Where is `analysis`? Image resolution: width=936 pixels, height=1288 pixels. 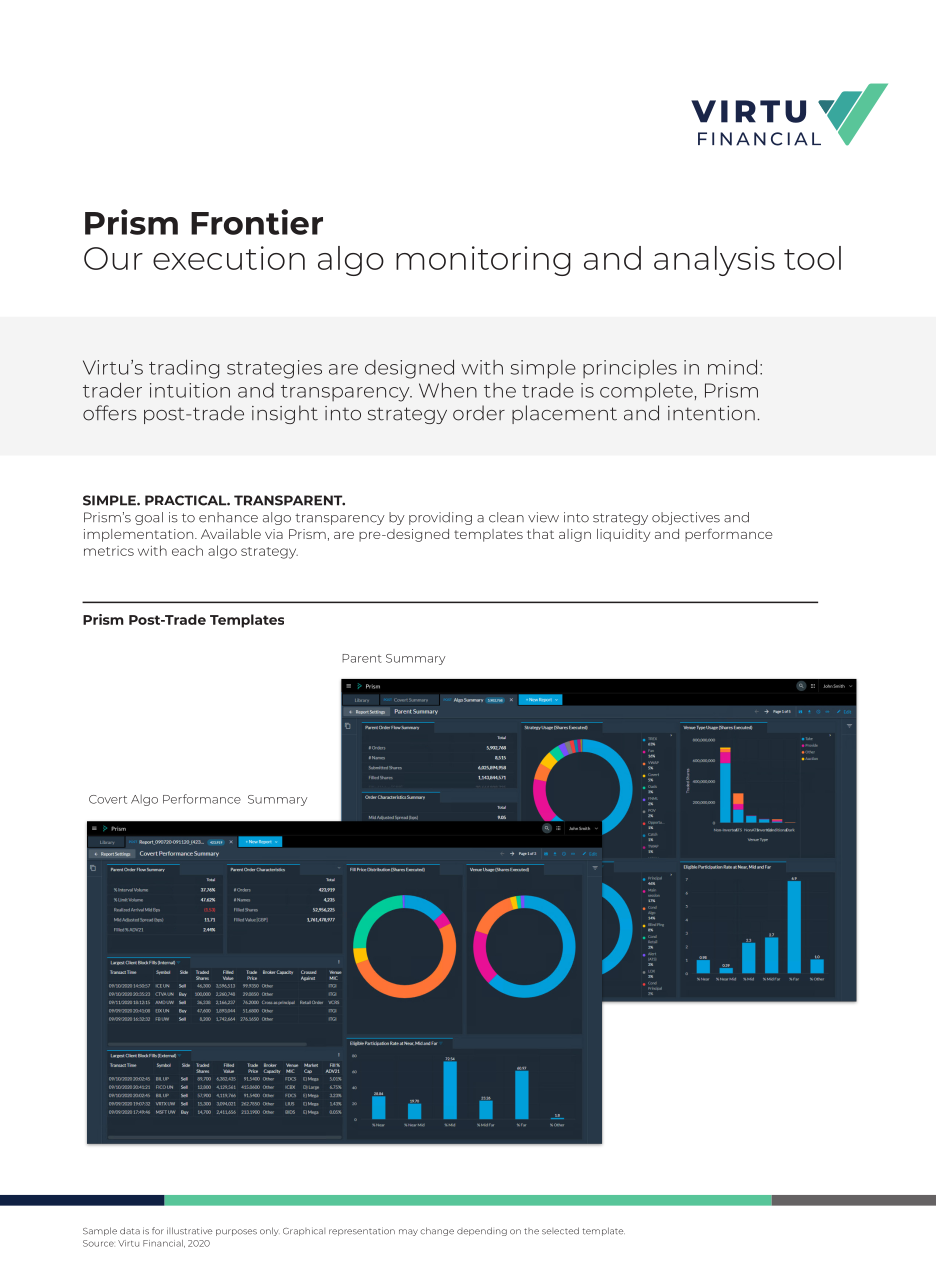
analysis is located at coordinates (714, 261).
